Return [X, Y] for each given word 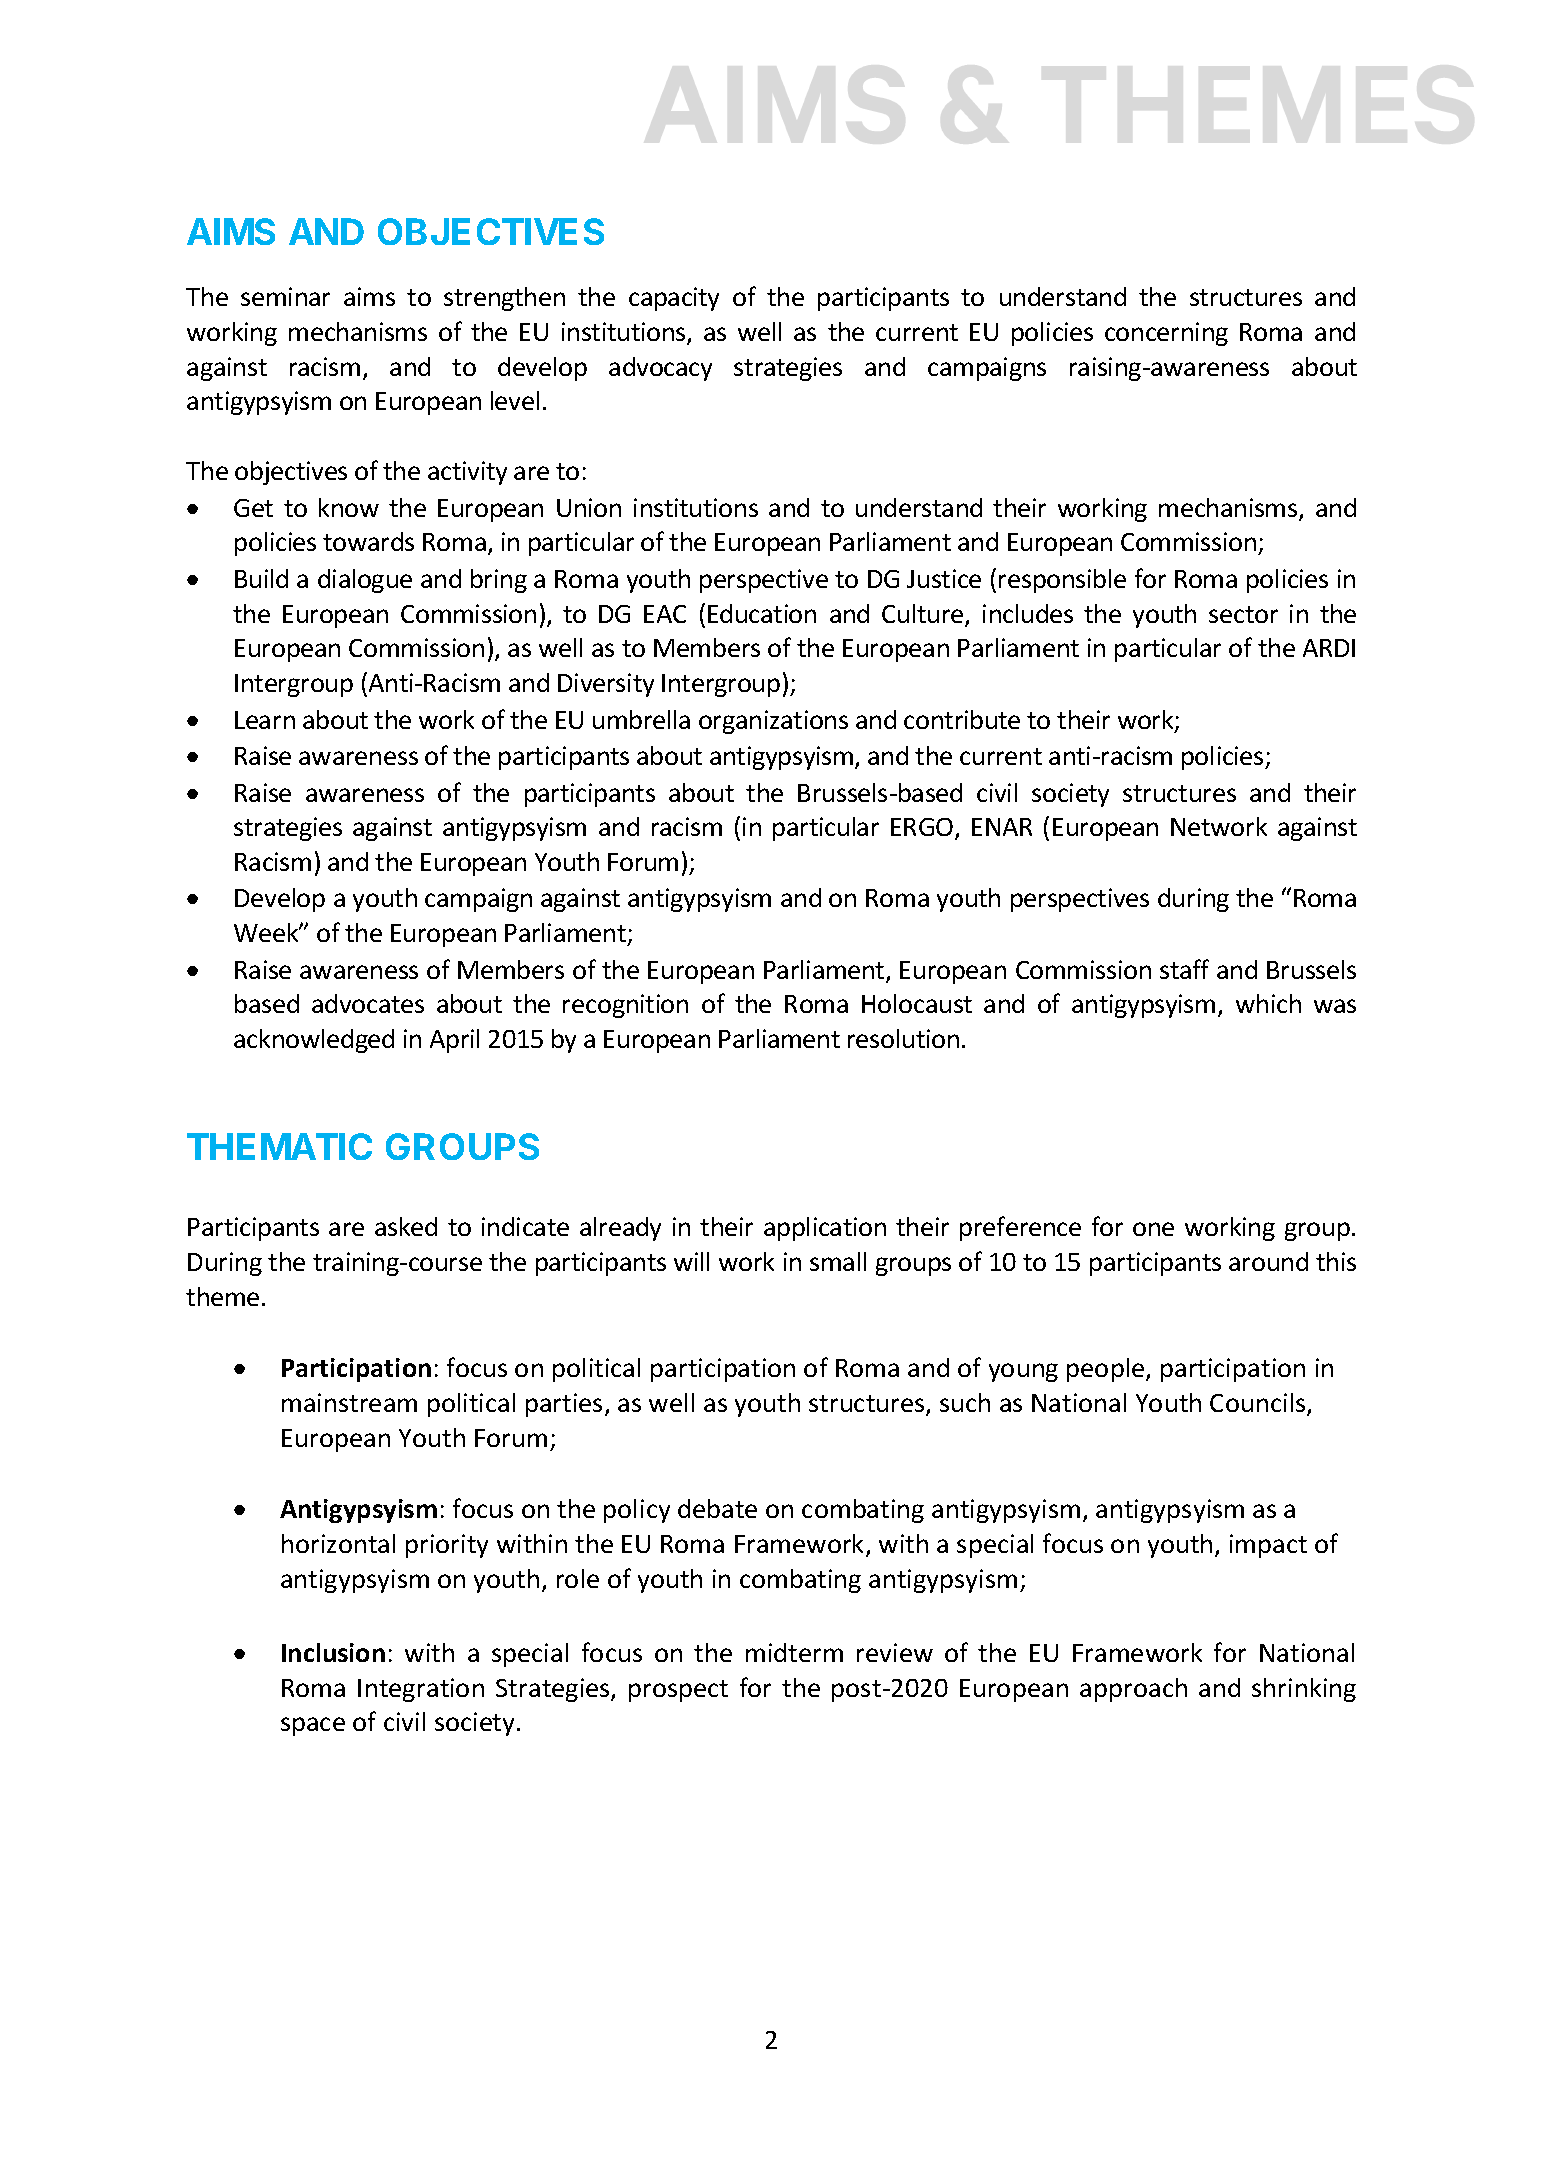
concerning [1166, 334]
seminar [285, 296]
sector [1243, 614]
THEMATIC [279, 1146]
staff [1184, 969]
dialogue [365, 581]
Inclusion [333, 1652]
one [1153, 1229]
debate [717, 1508]
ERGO [923, 829]
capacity [674, 299]
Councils [1259, 1404]
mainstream [349, 1402]
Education [762, 613]
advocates [368, 1003]
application [825, 1229]
